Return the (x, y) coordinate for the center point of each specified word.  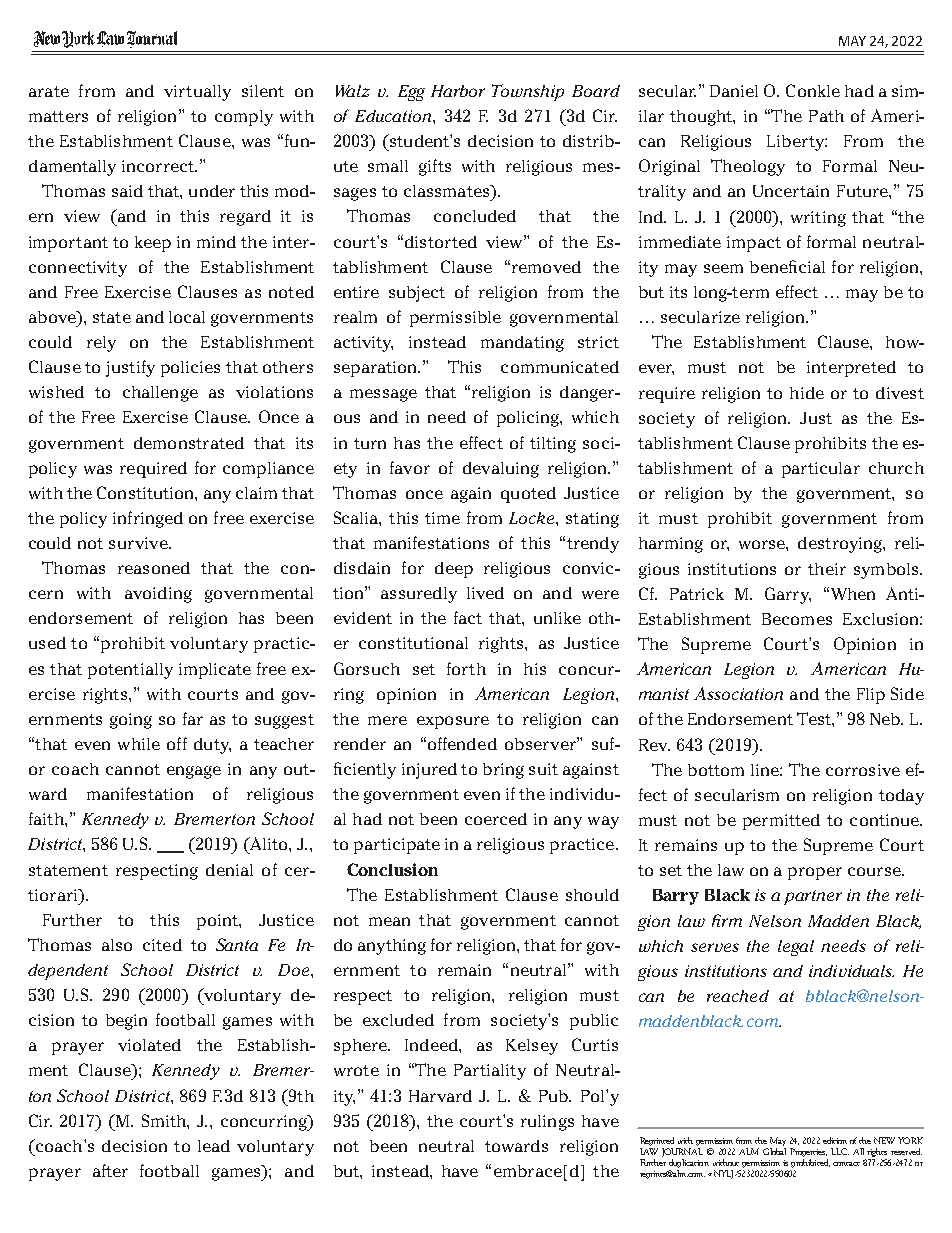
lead (214, 1146)
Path (826, 116)
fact (468, 617)
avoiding (158, 595)
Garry (788, 595)
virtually (197, 93)
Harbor (458, 91)
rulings (547, 1123)
